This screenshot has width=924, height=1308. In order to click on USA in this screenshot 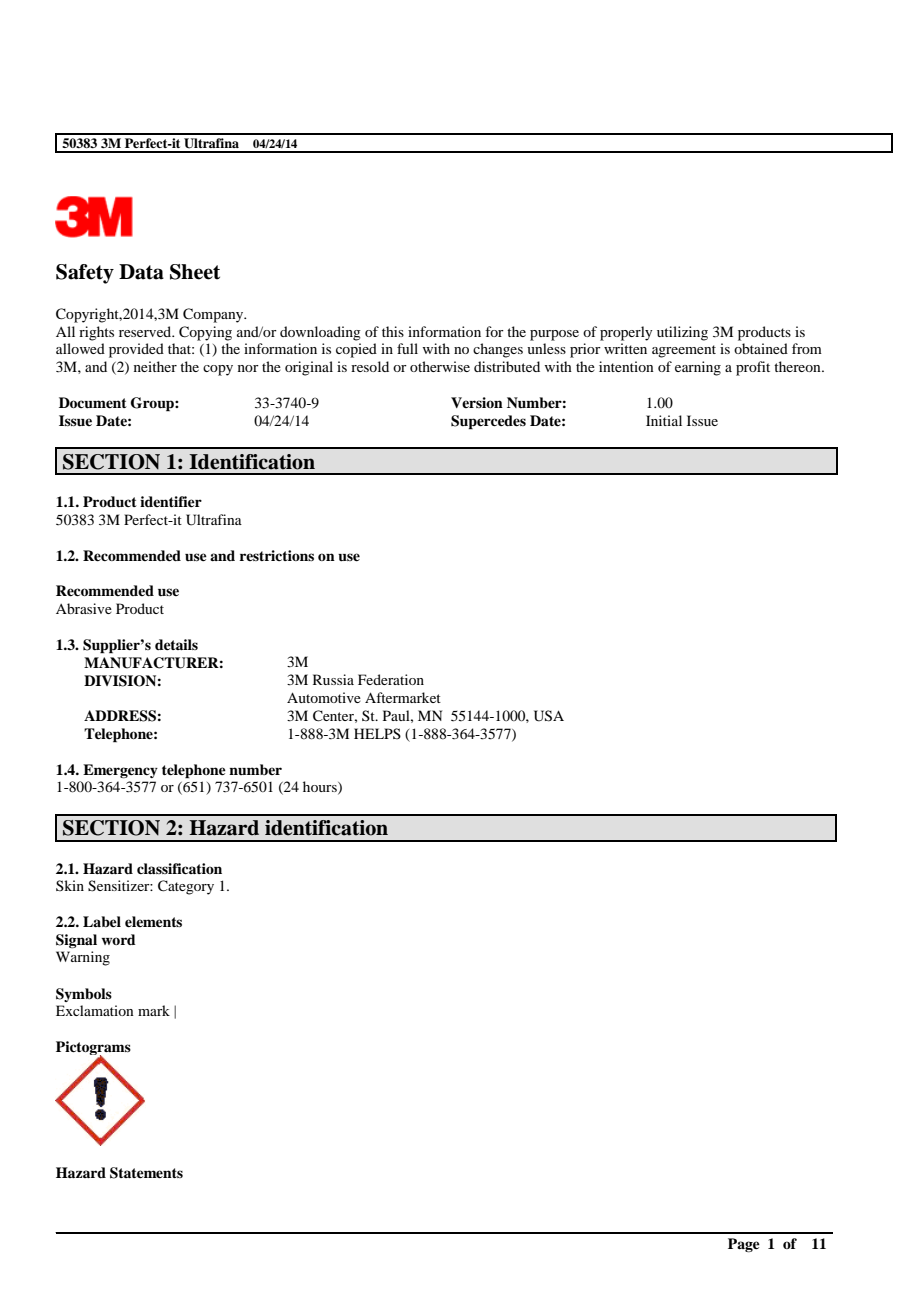, I will do `click(549, 716)`.
